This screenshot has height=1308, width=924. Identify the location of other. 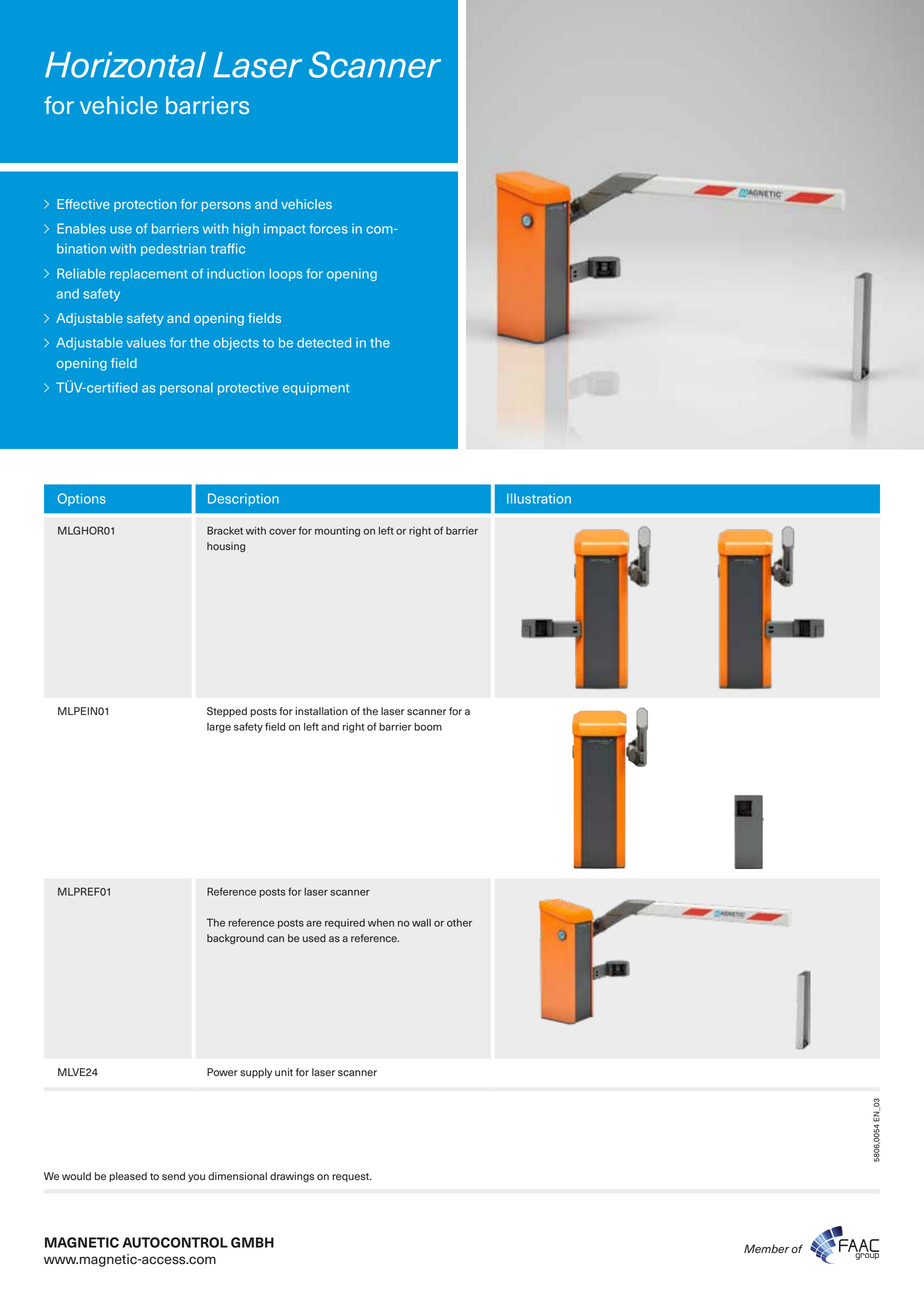
(459, 923).
